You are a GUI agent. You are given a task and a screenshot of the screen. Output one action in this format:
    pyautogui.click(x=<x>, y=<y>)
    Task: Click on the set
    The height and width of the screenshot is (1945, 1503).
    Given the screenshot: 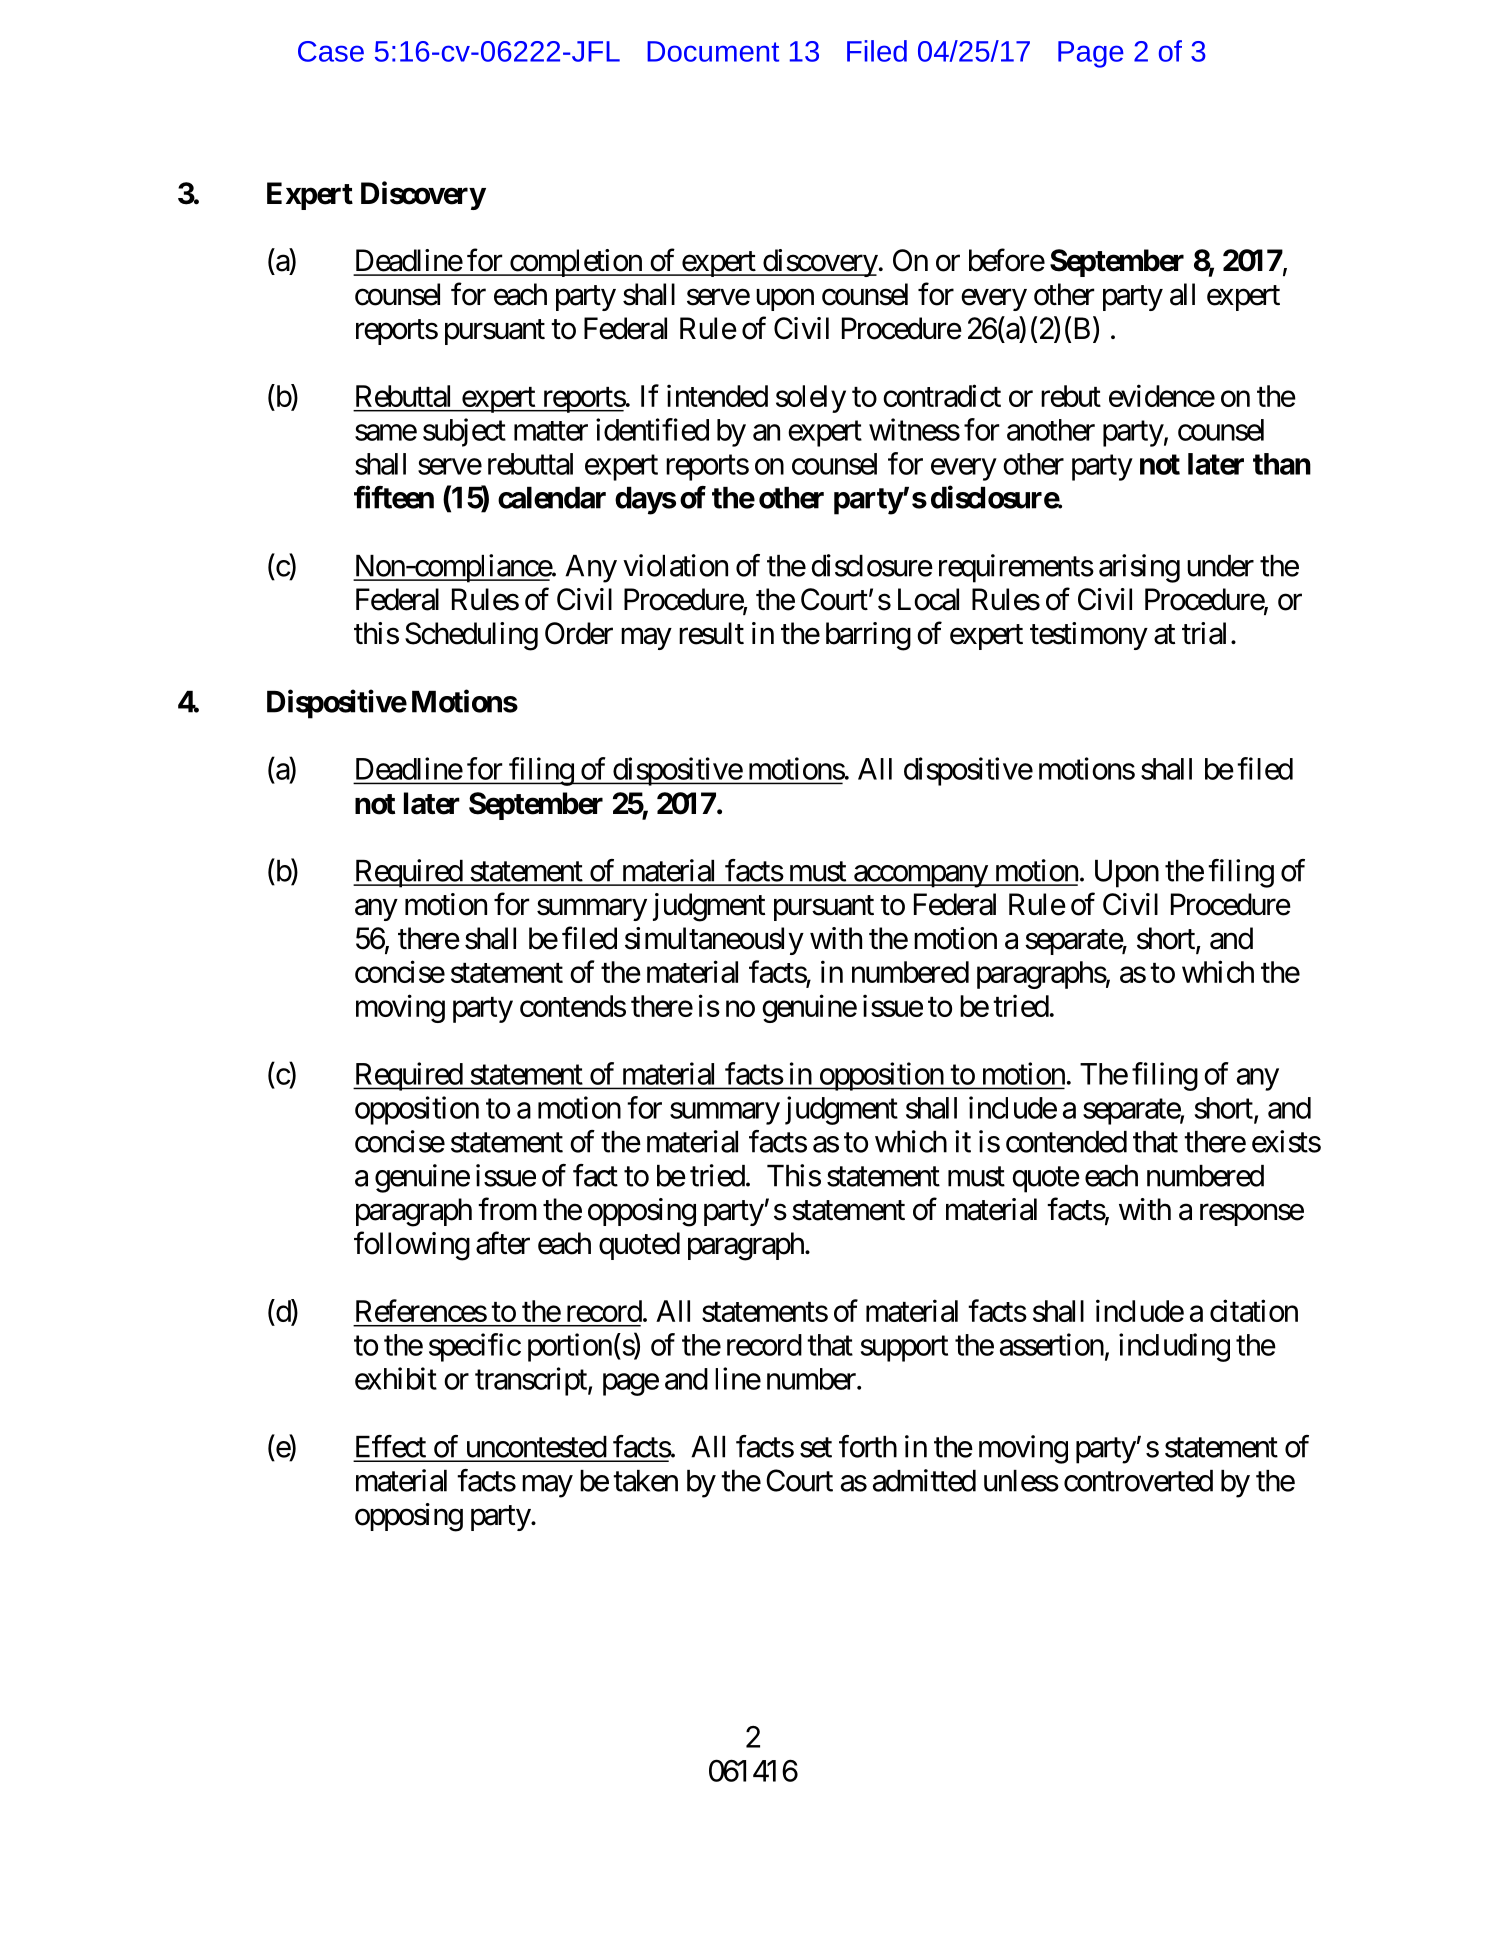 What is the action you would take?
    pyautogui.click(x=816, y=1448)
